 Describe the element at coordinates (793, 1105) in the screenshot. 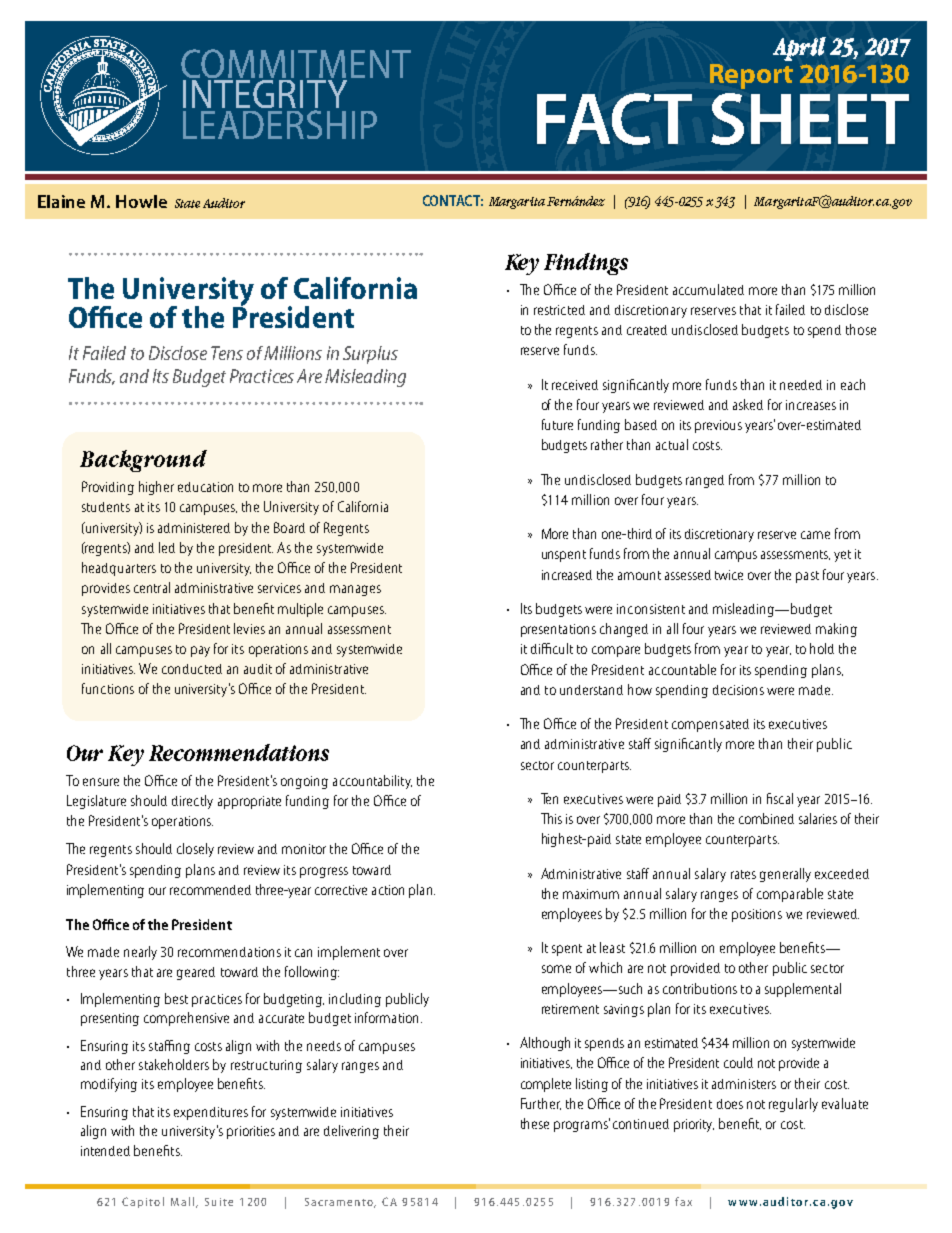

I see `regularly` at that location.
